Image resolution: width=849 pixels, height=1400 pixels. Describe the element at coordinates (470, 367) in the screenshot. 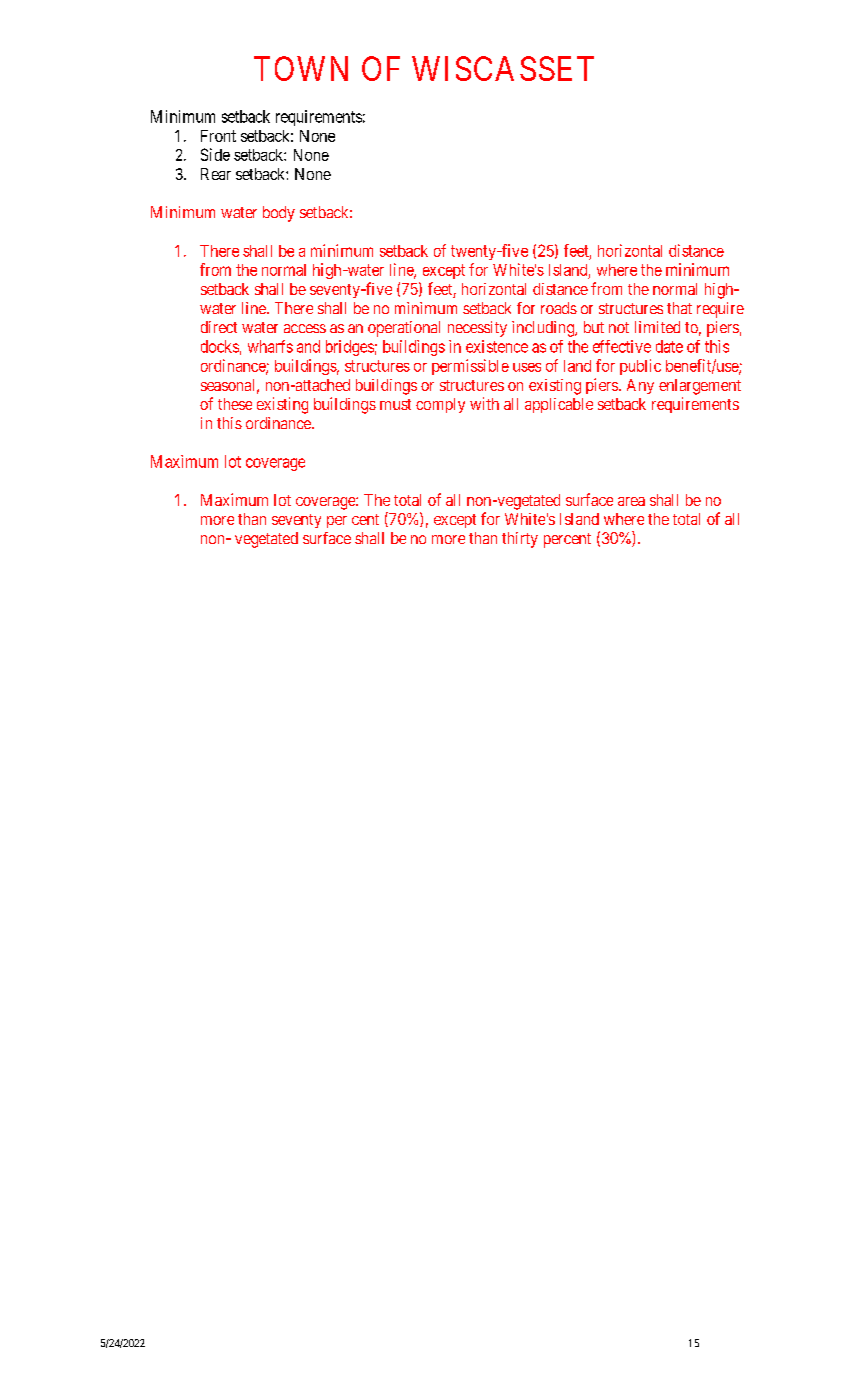

I see `permissible` at that location.
